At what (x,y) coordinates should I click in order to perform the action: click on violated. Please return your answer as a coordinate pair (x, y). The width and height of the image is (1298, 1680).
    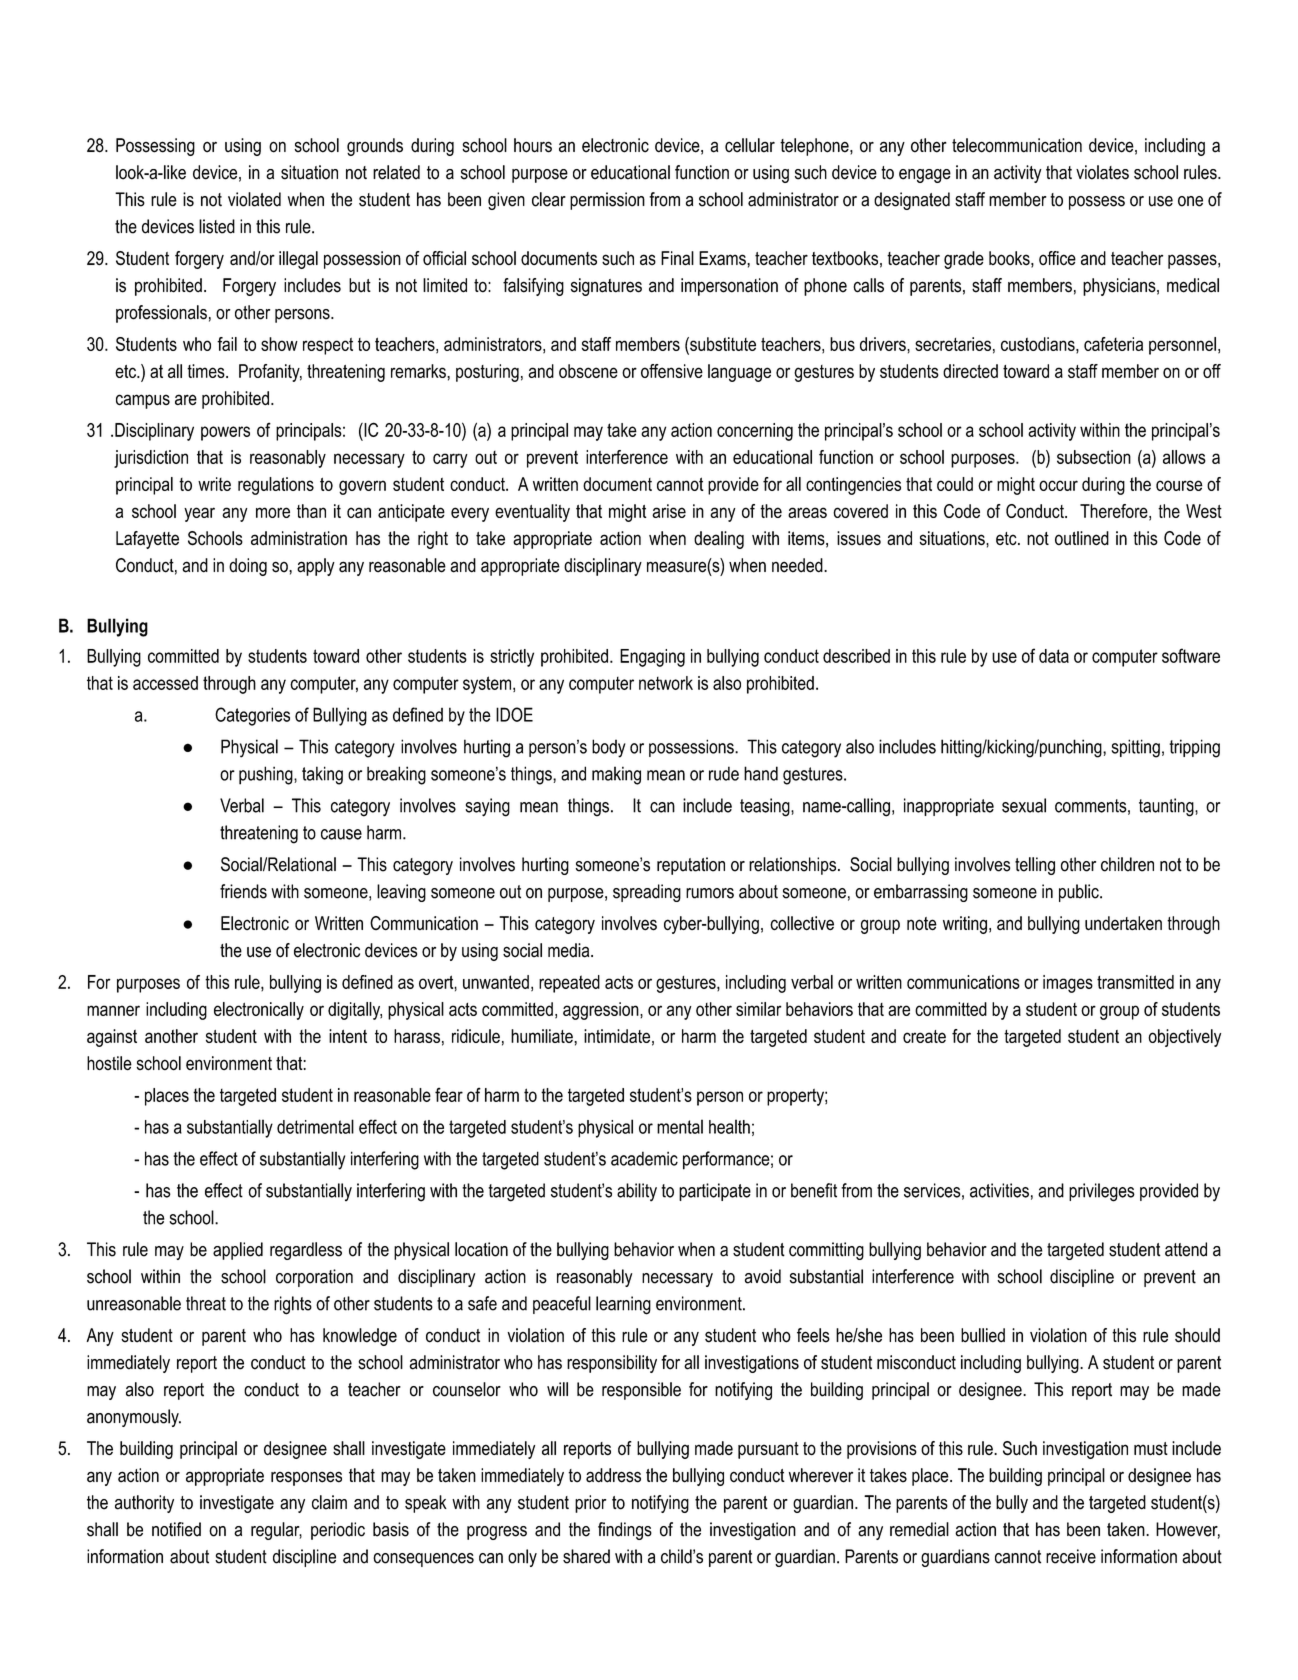
    Looking at the image, I should click on (254, 199).
